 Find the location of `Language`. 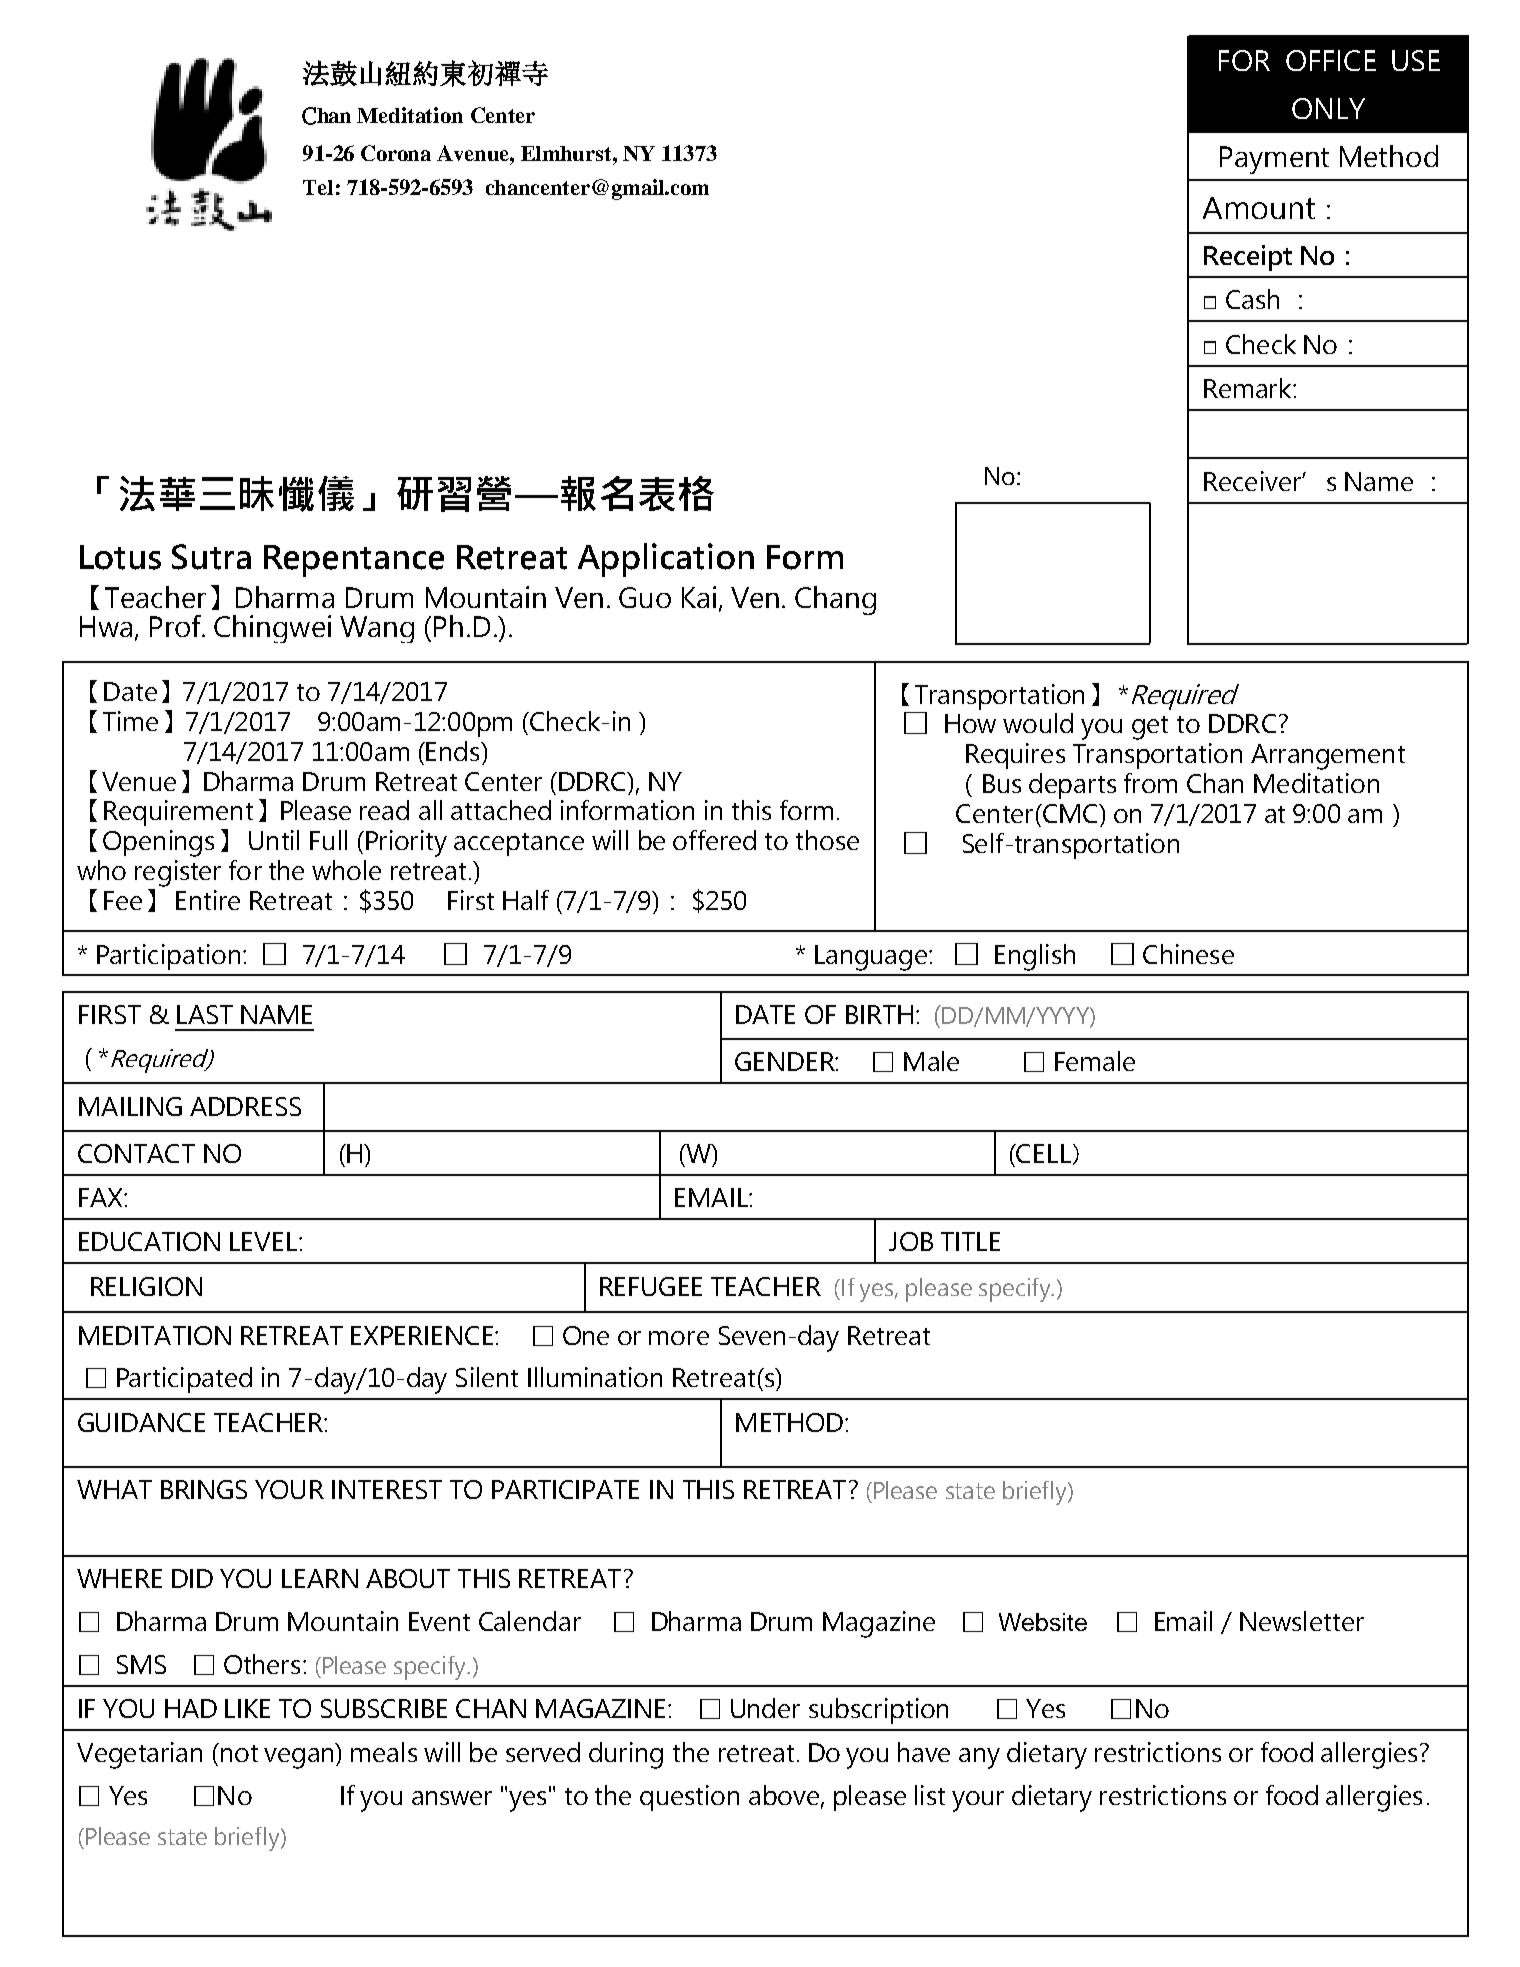

Language is located at coordinates (872, 958).
